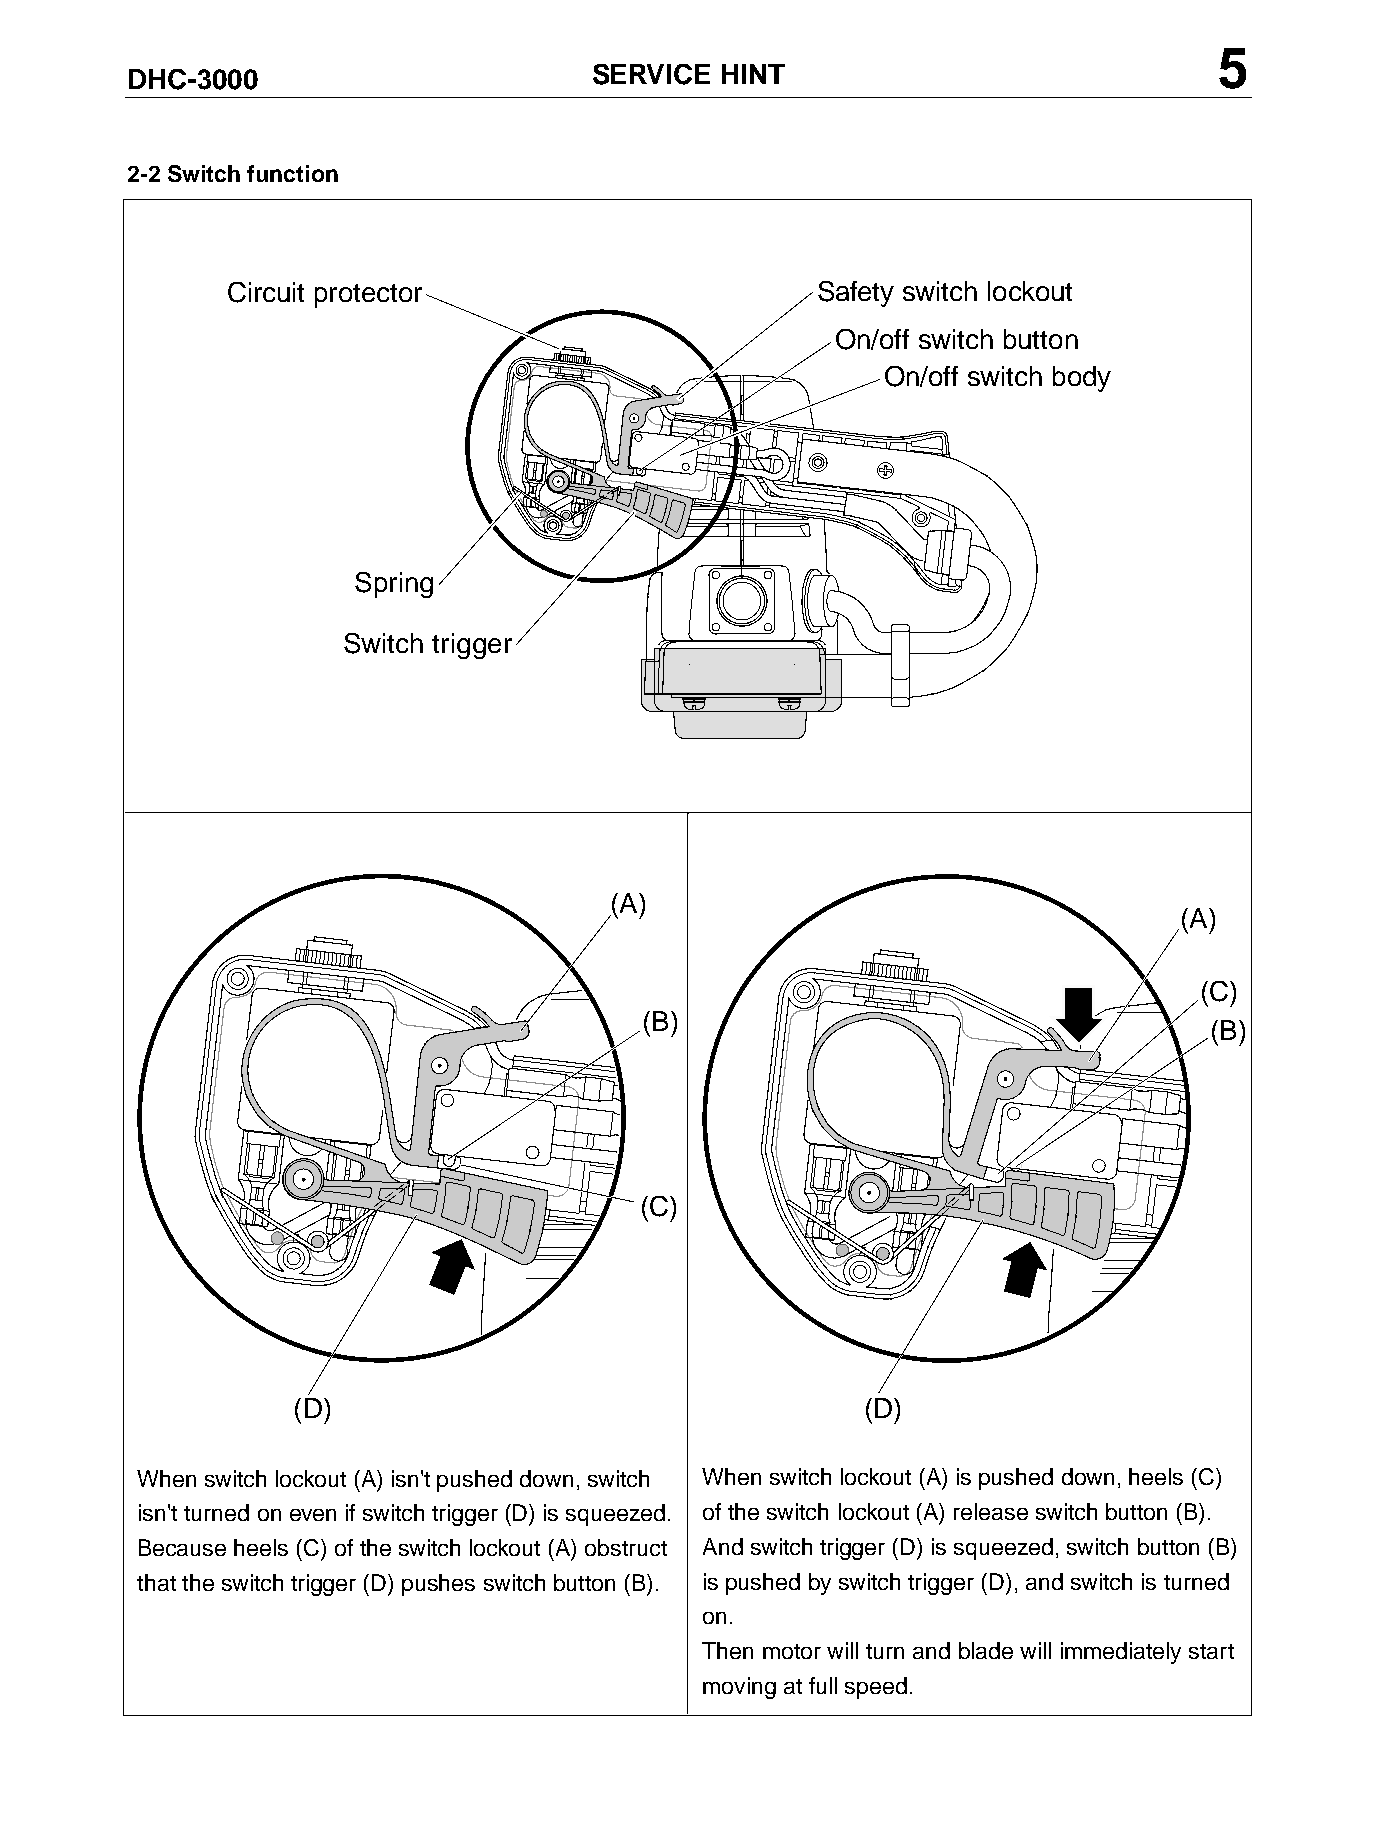 This document has width=1377, height=1834. Describe the element at coordinates (394, 585) in the document. I see `Spring` at that location.
